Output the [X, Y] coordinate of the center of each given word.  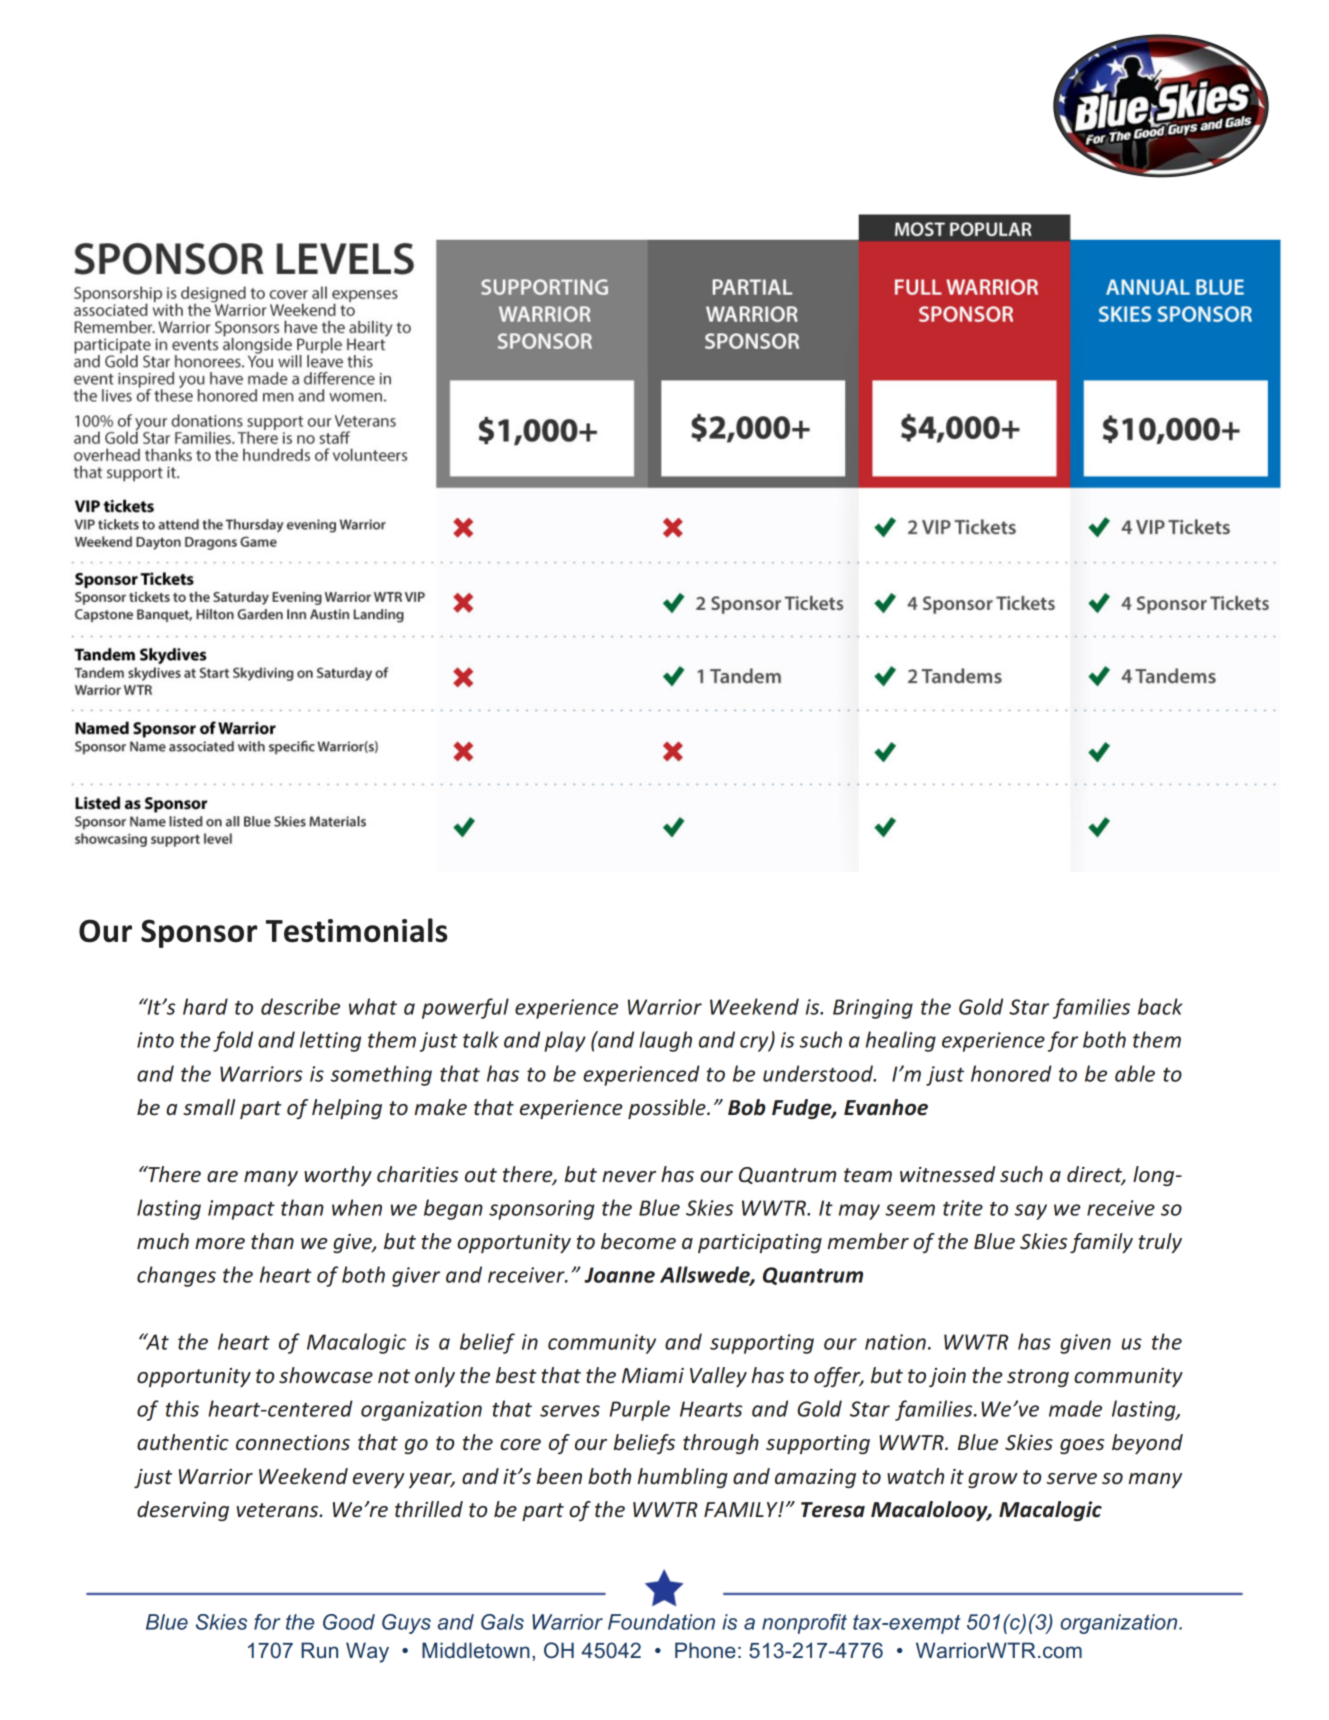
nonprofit [804, 1624]
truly [1160, 1243]
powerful [465, 1008]
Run [319, 1650]
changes [176, 1276]
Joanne [619, 1275]
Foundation [661, 1622]
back [1160, 1006]
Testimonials [357, 930]
